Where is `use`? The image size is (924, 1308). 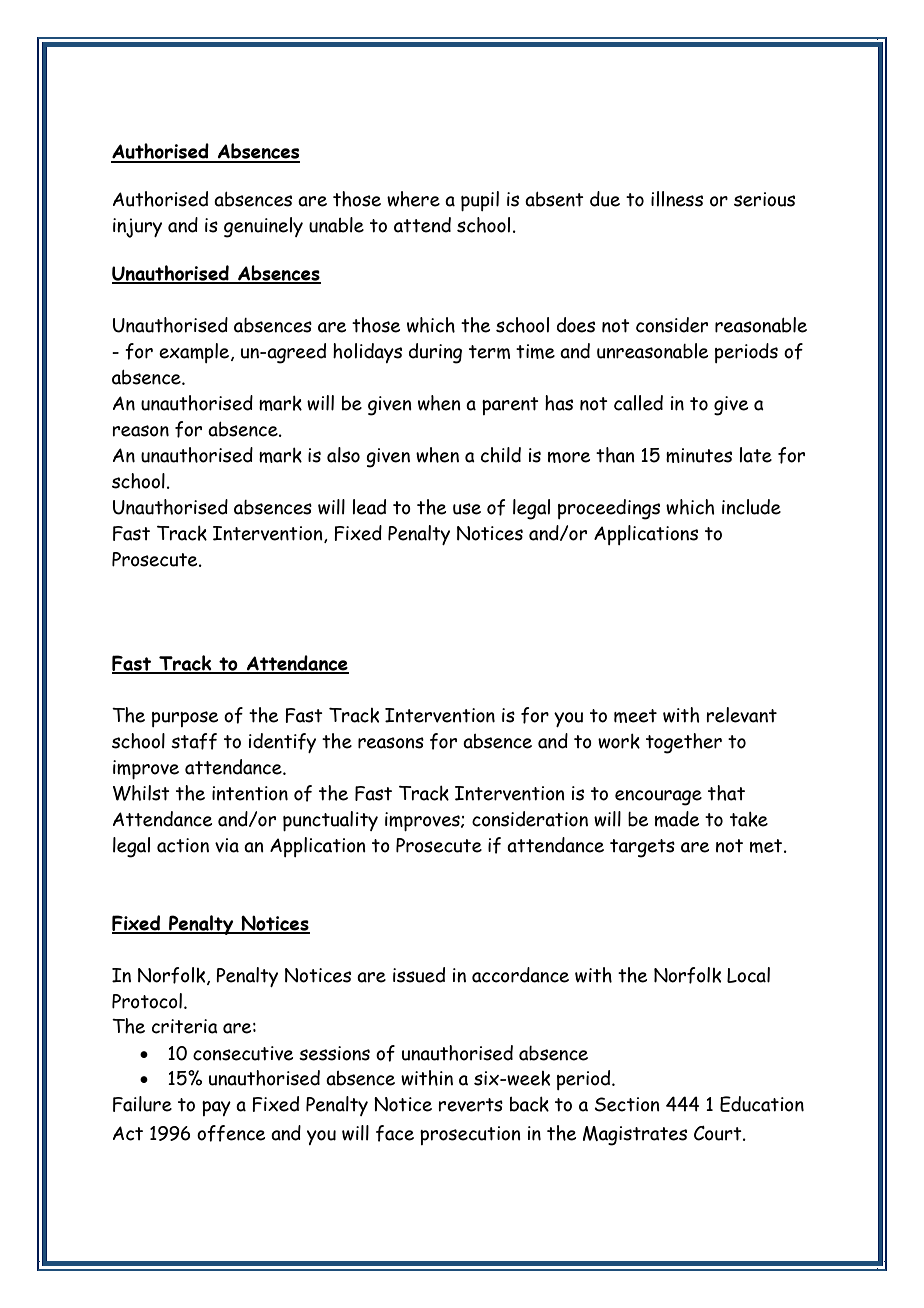 use is located at coordinates (467, 509).
